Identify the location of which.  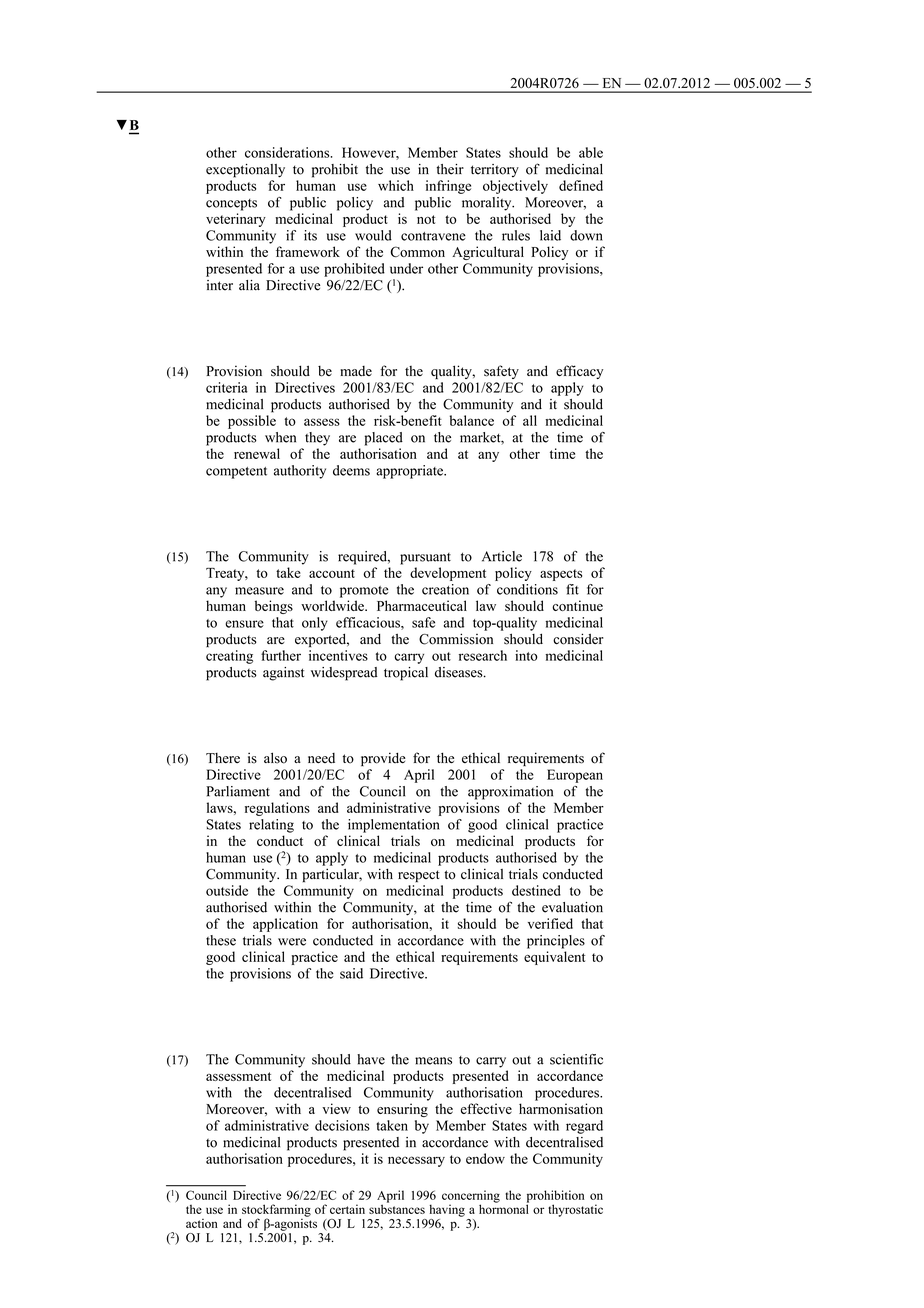
(396, 185).
